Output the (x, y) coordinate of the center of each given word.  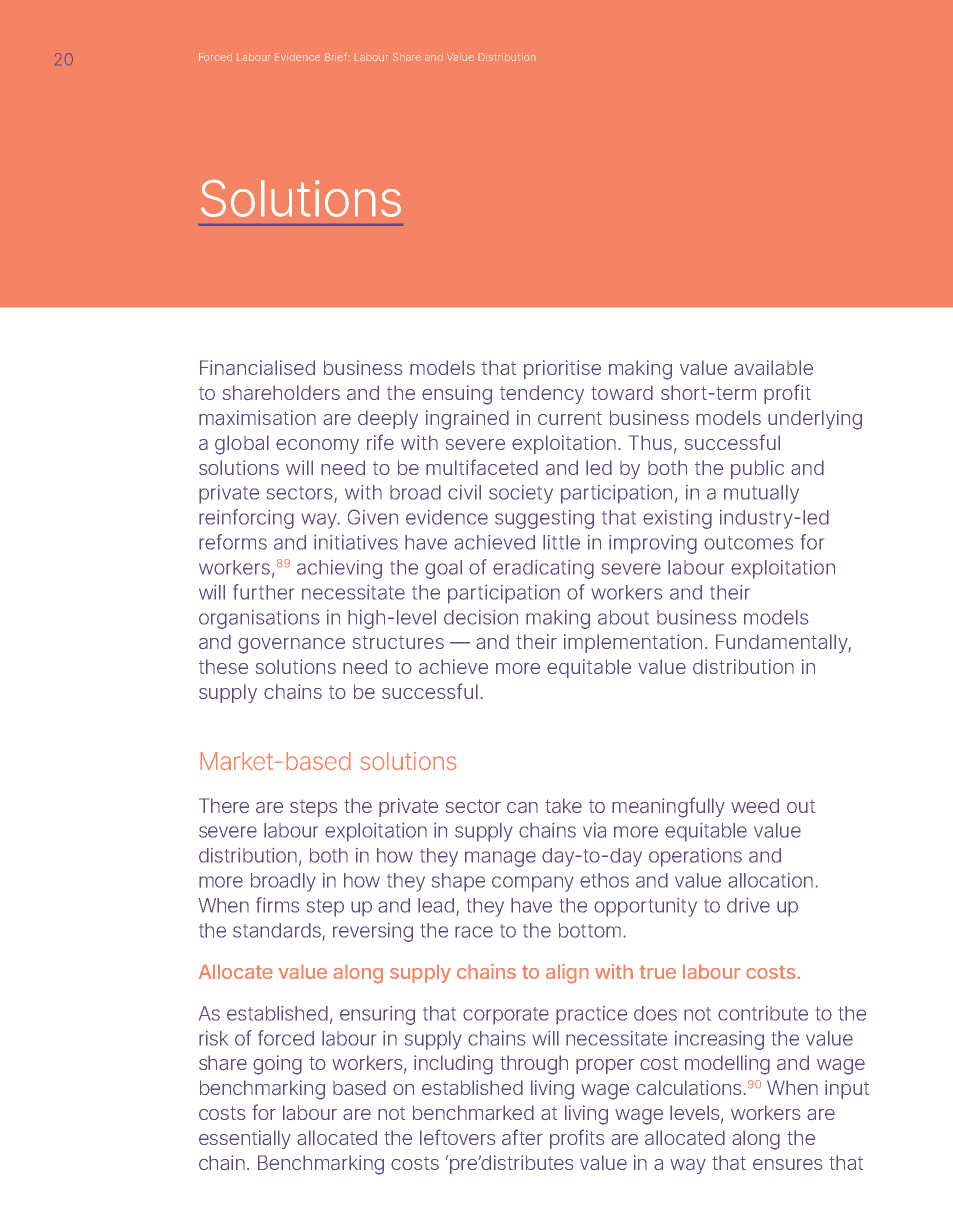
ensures (787, 1164)
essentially (245, 1139)
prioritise (562, 369)
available (773, 367)
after (522, 1137)
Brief (337, 56)
